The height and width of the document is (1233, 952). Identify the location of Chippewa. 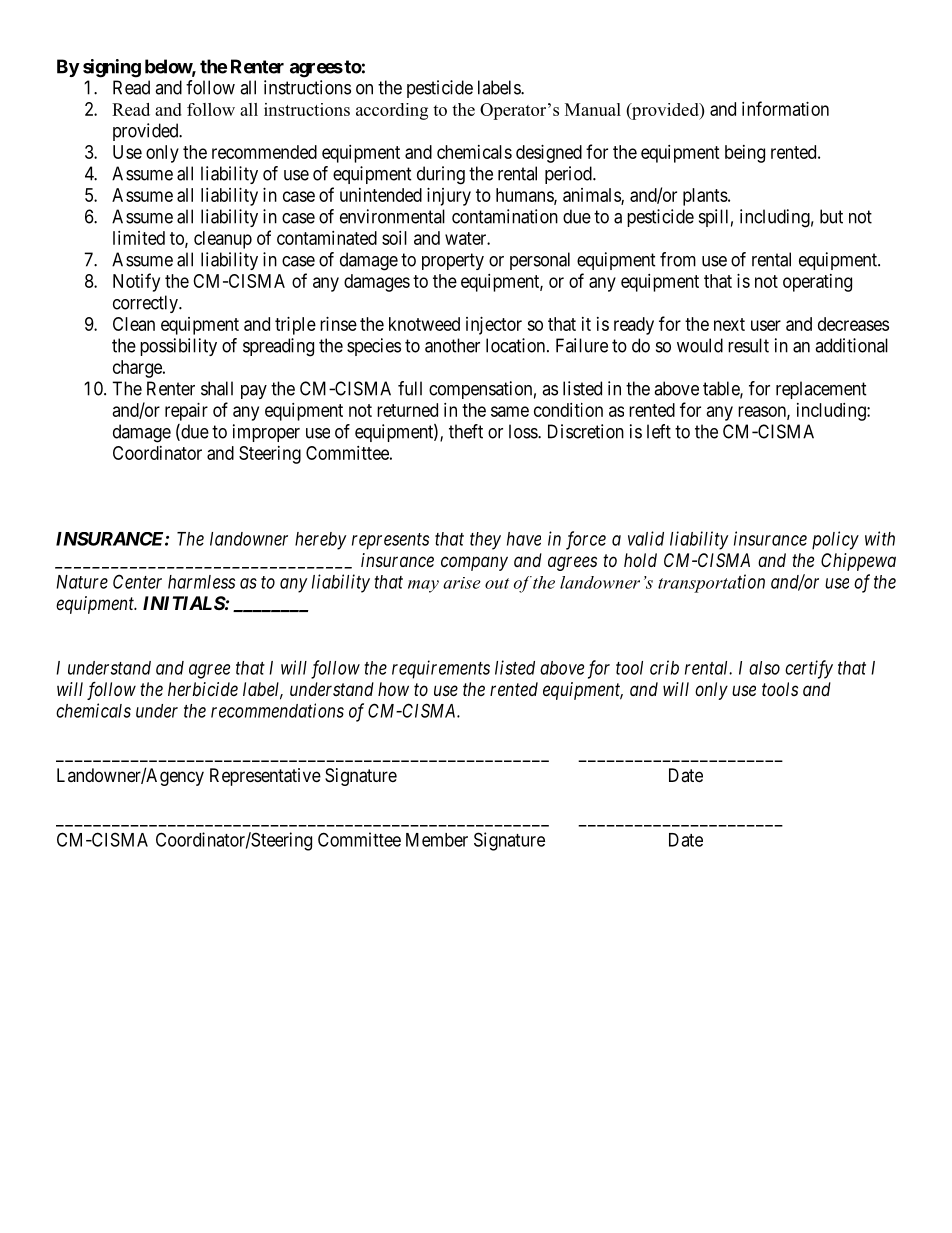
(858, 562).
